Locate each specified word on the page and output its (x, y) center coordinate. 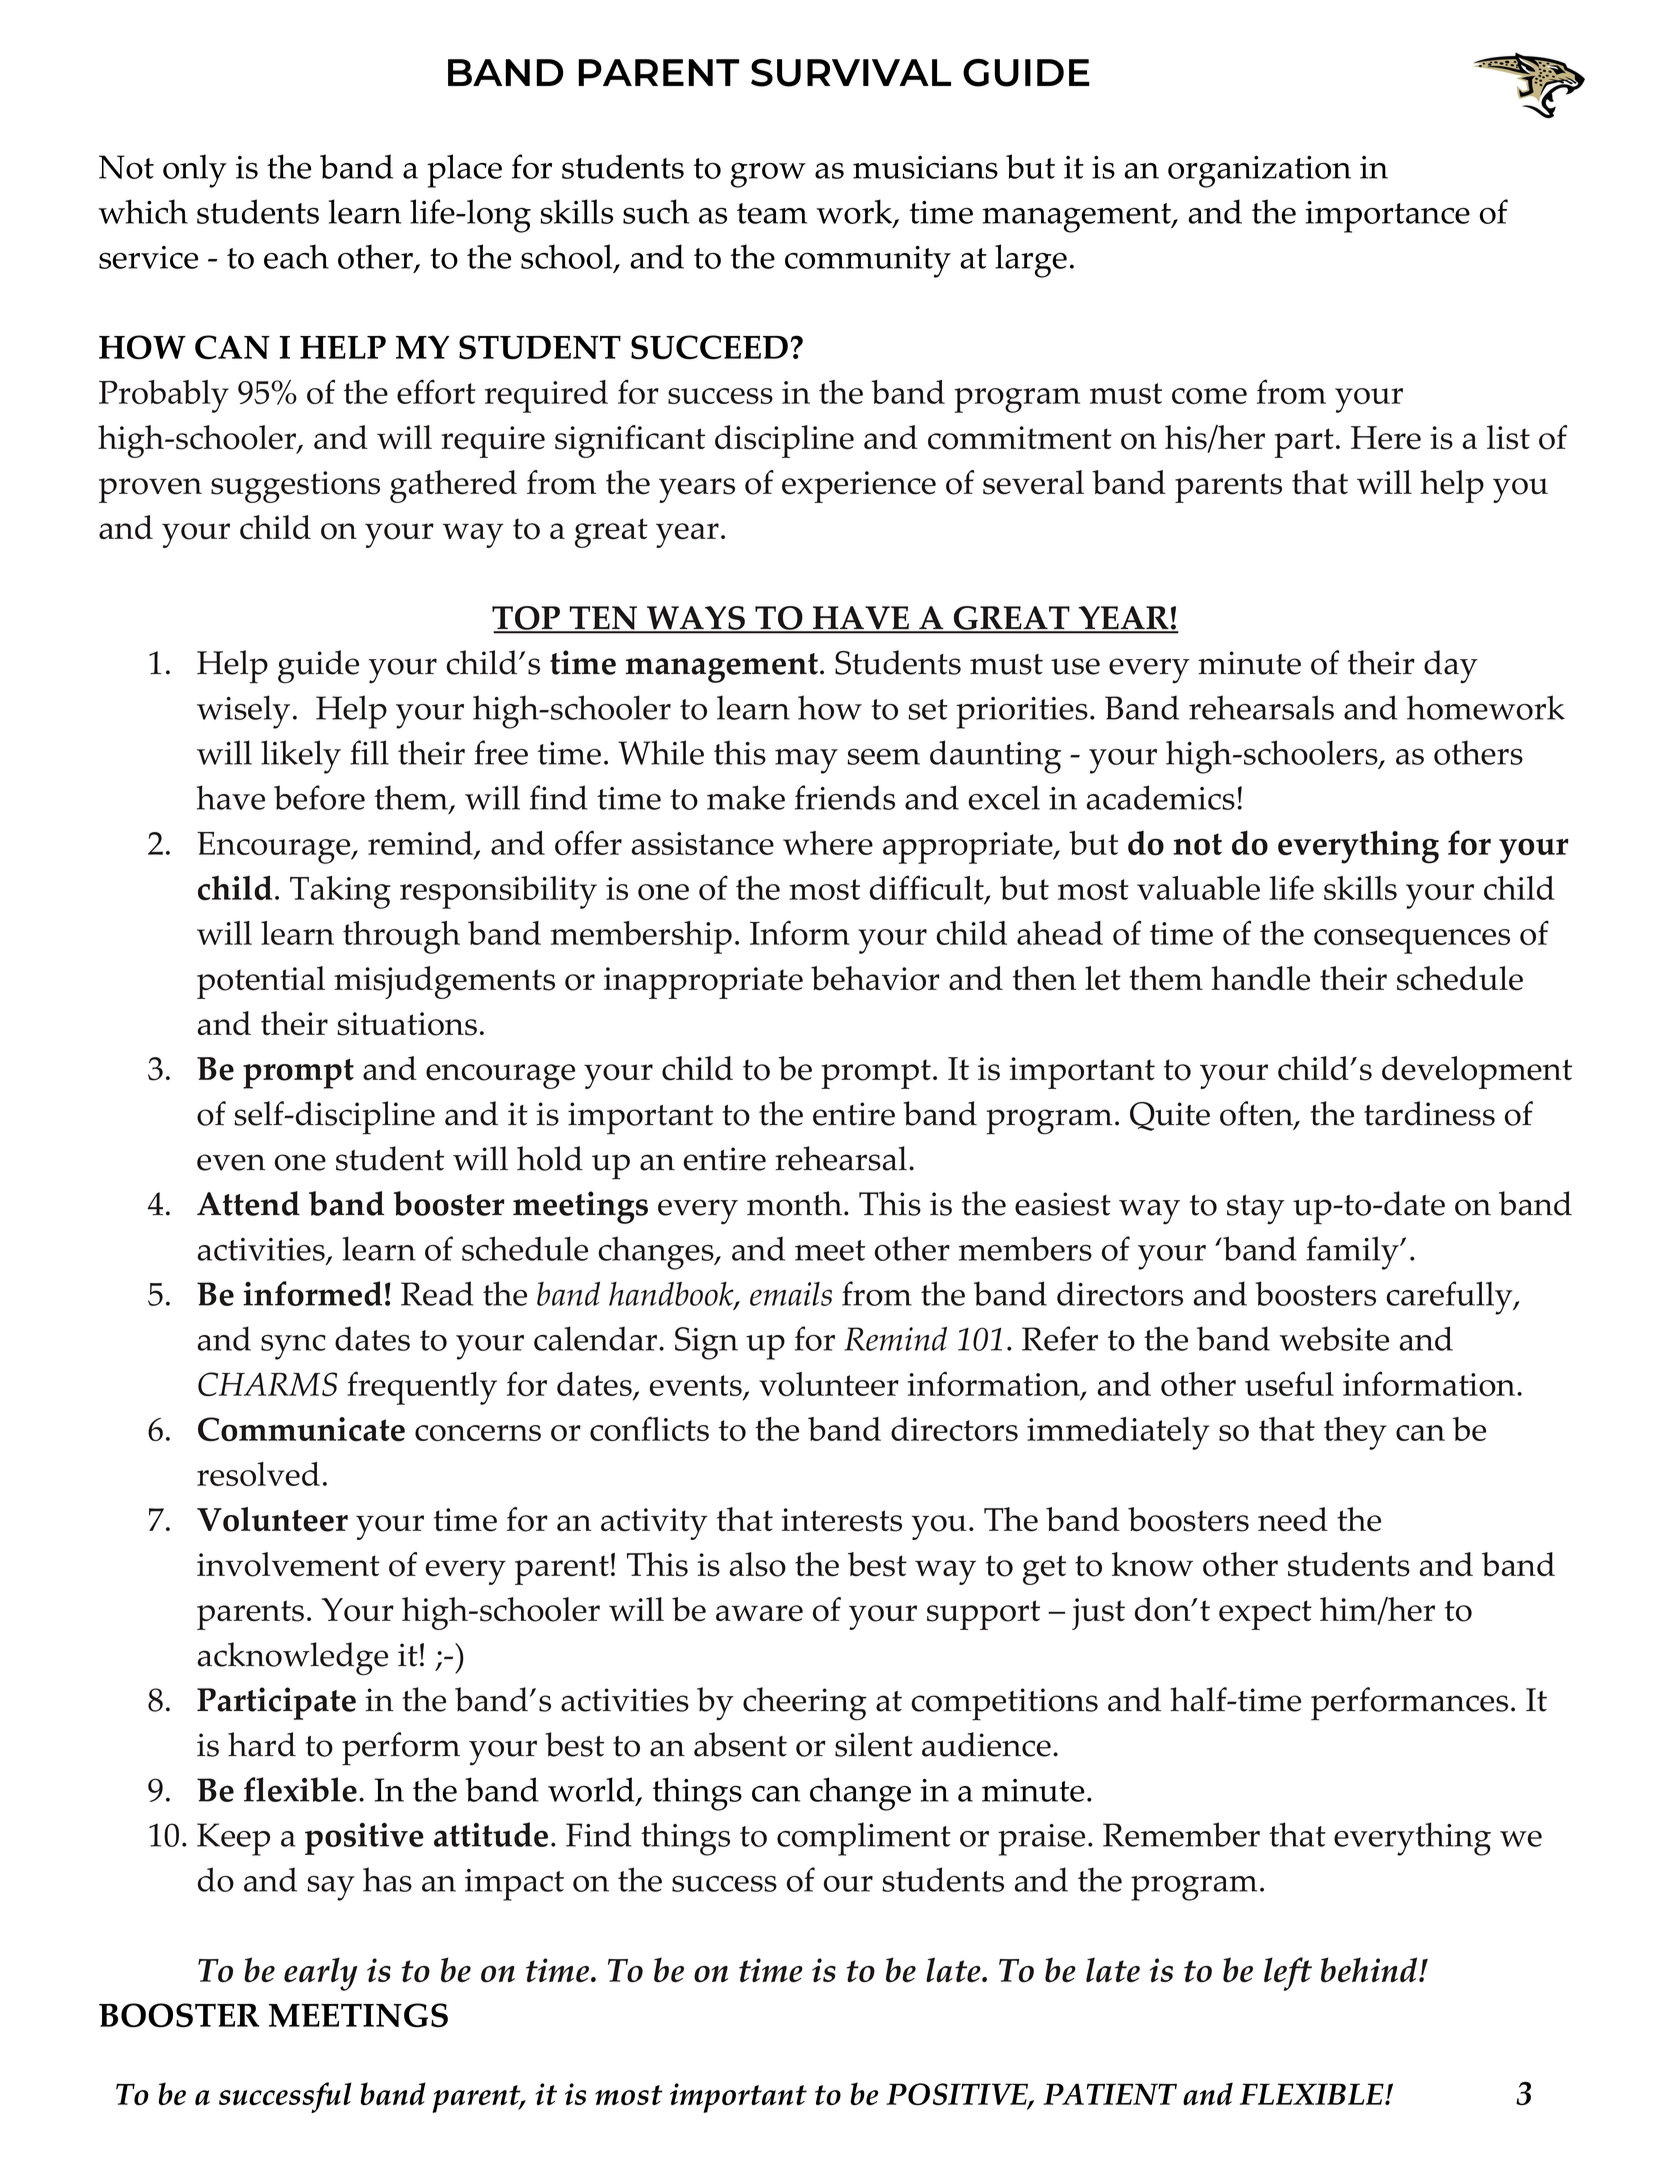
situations (407, 1024)
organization (1259, 172)
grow (768, 175)
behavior (875, 978)
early (321, 1974)
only (195, 171)
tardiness (1429, 1113)
